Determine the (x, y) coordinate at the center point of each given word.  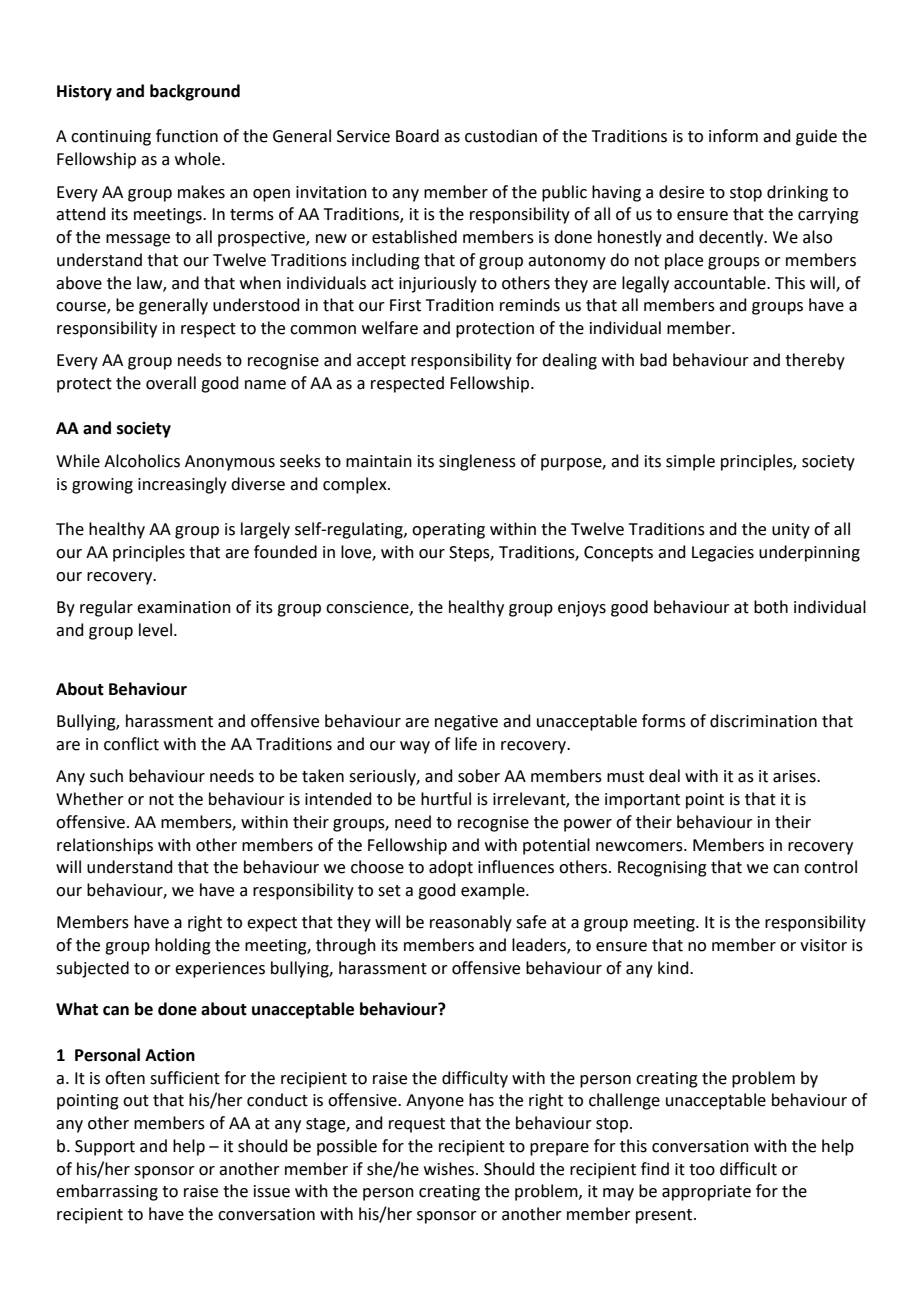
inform (733, 136)
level (155, 630)
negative (466, 723)
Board (417, 136)
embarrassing (107, 1192)
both (771, 607)
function (187, 136)
